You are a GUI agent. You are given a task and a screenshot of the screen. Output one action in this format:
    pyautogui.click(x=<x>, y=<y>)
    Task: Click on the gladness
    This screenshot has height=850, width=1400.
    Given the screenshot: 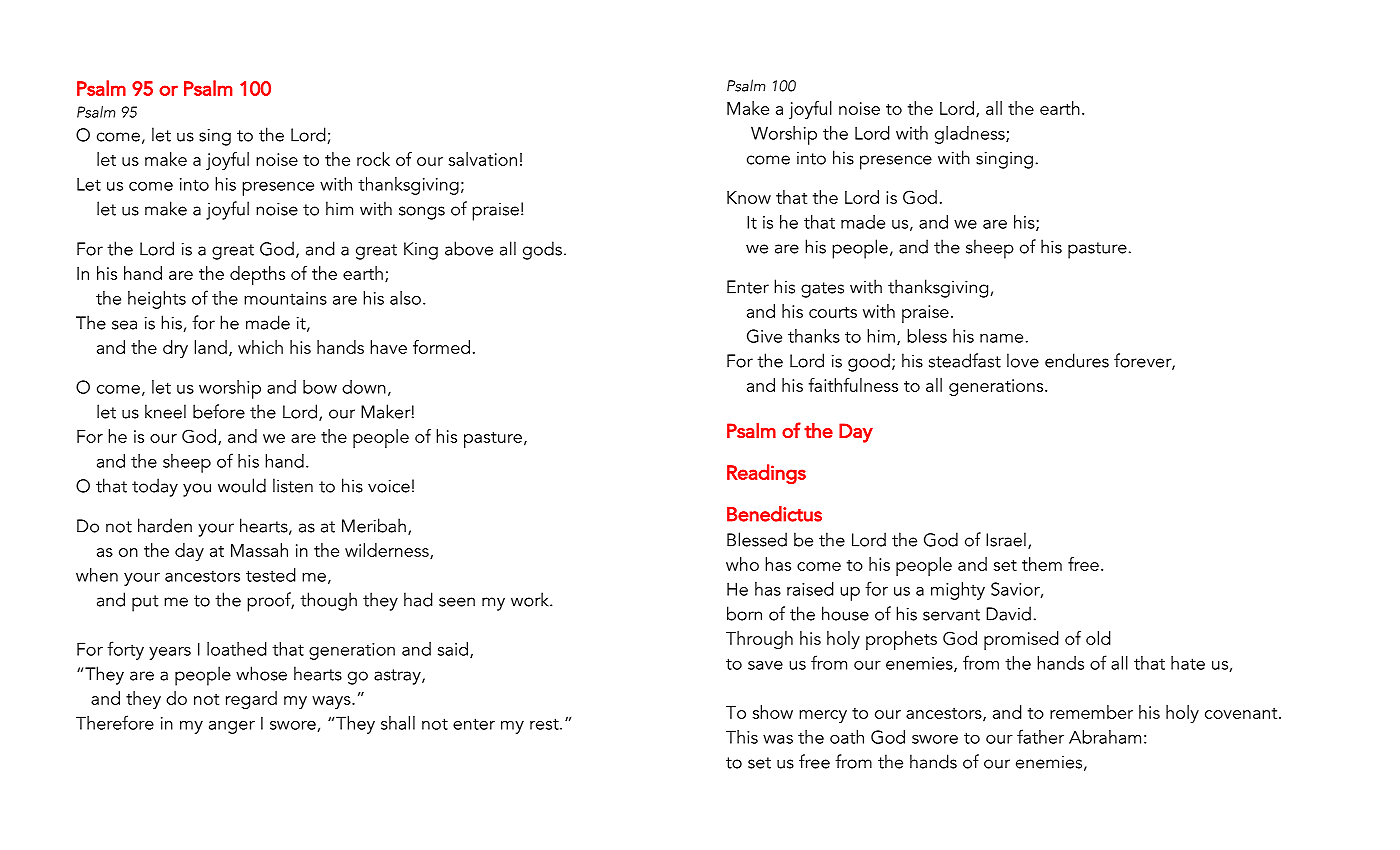 What is the action you would take?
    pyautogui.click(x=971, y=135)
